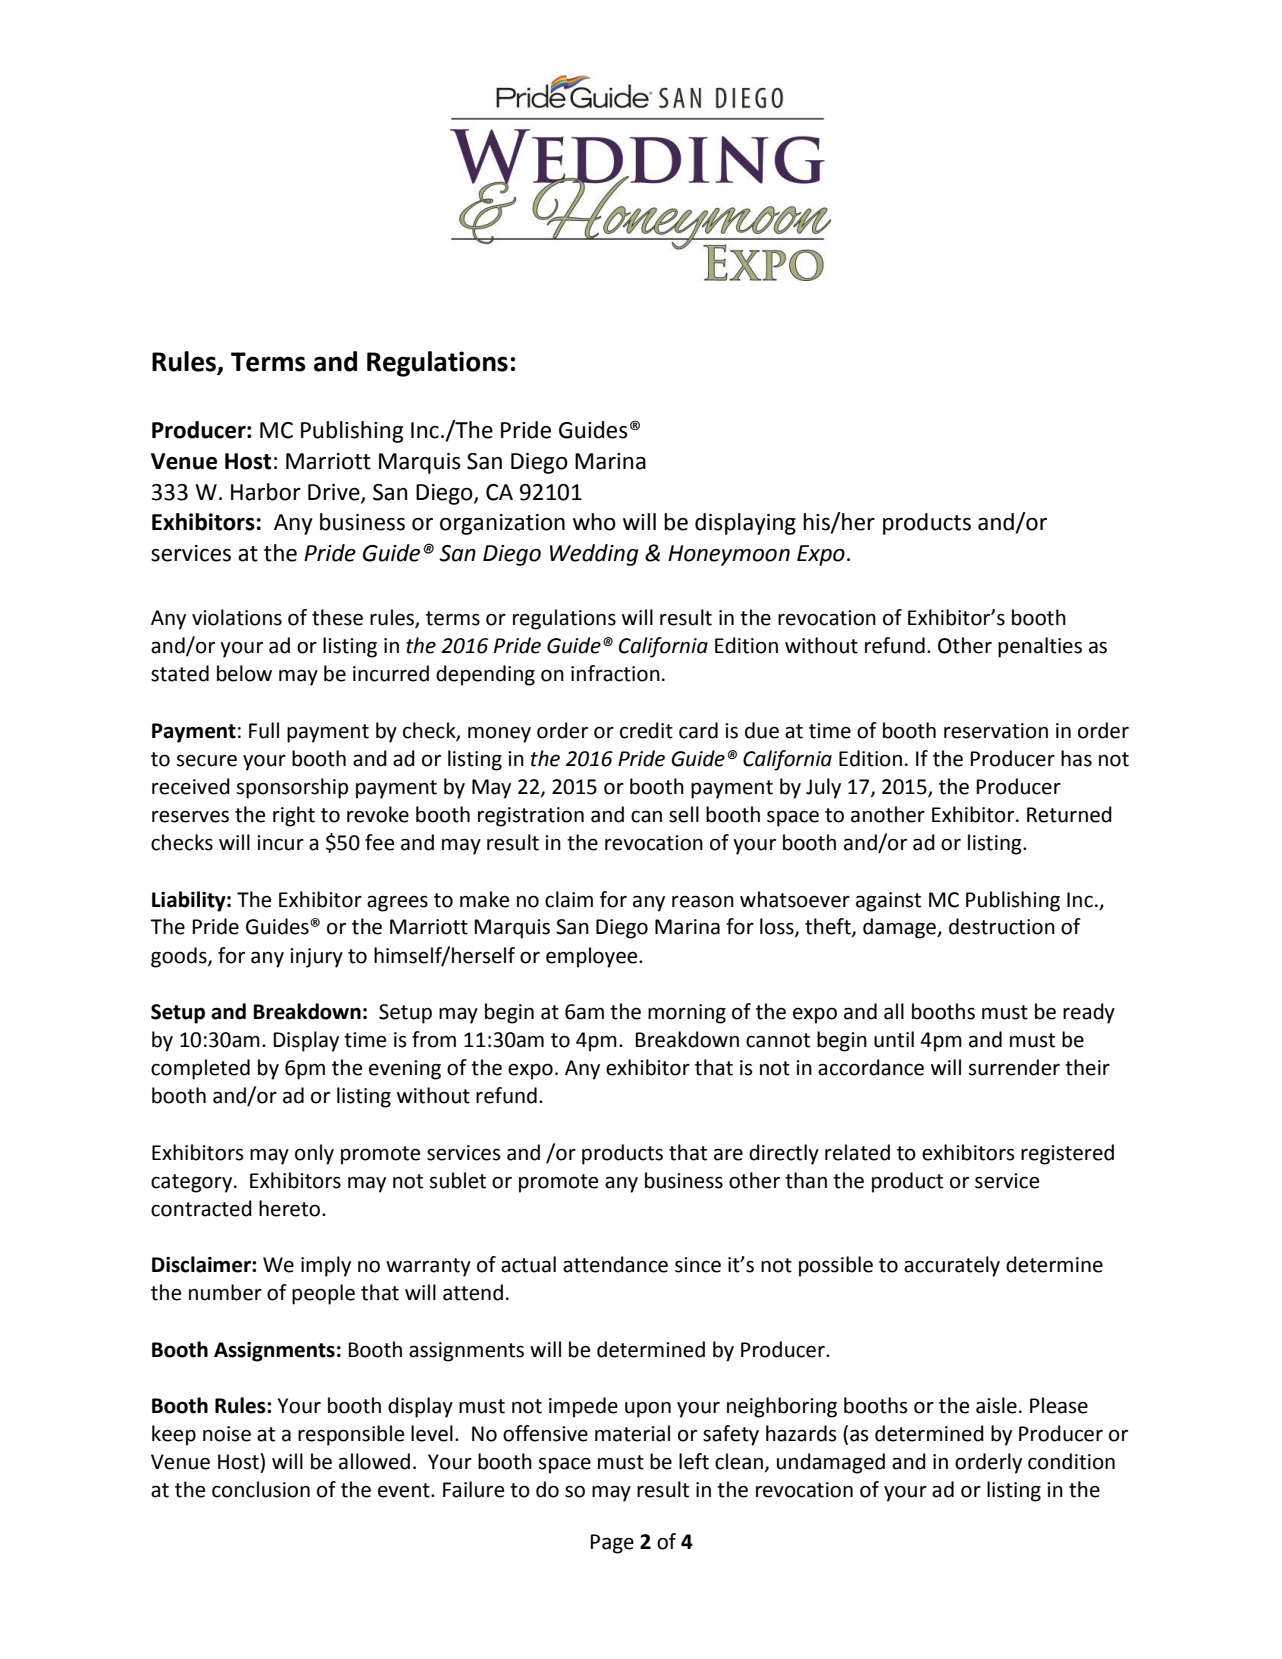  What do you see at coordinates (894, 1039) in the document?
I see `until` at bounding box center [894, 1039].
